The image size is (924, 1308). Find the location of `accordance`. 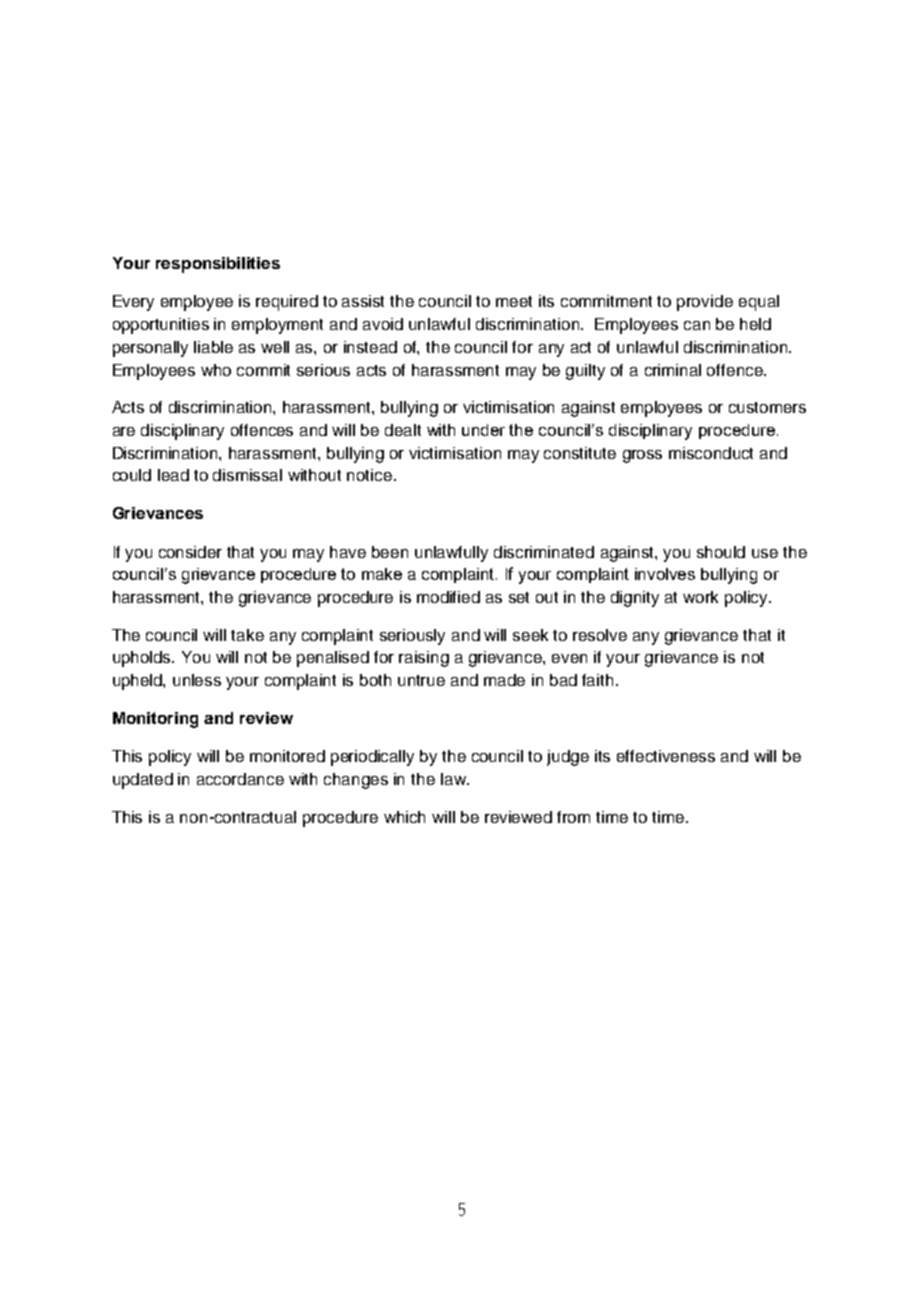

accordance is located at coordinates (240, 779).
